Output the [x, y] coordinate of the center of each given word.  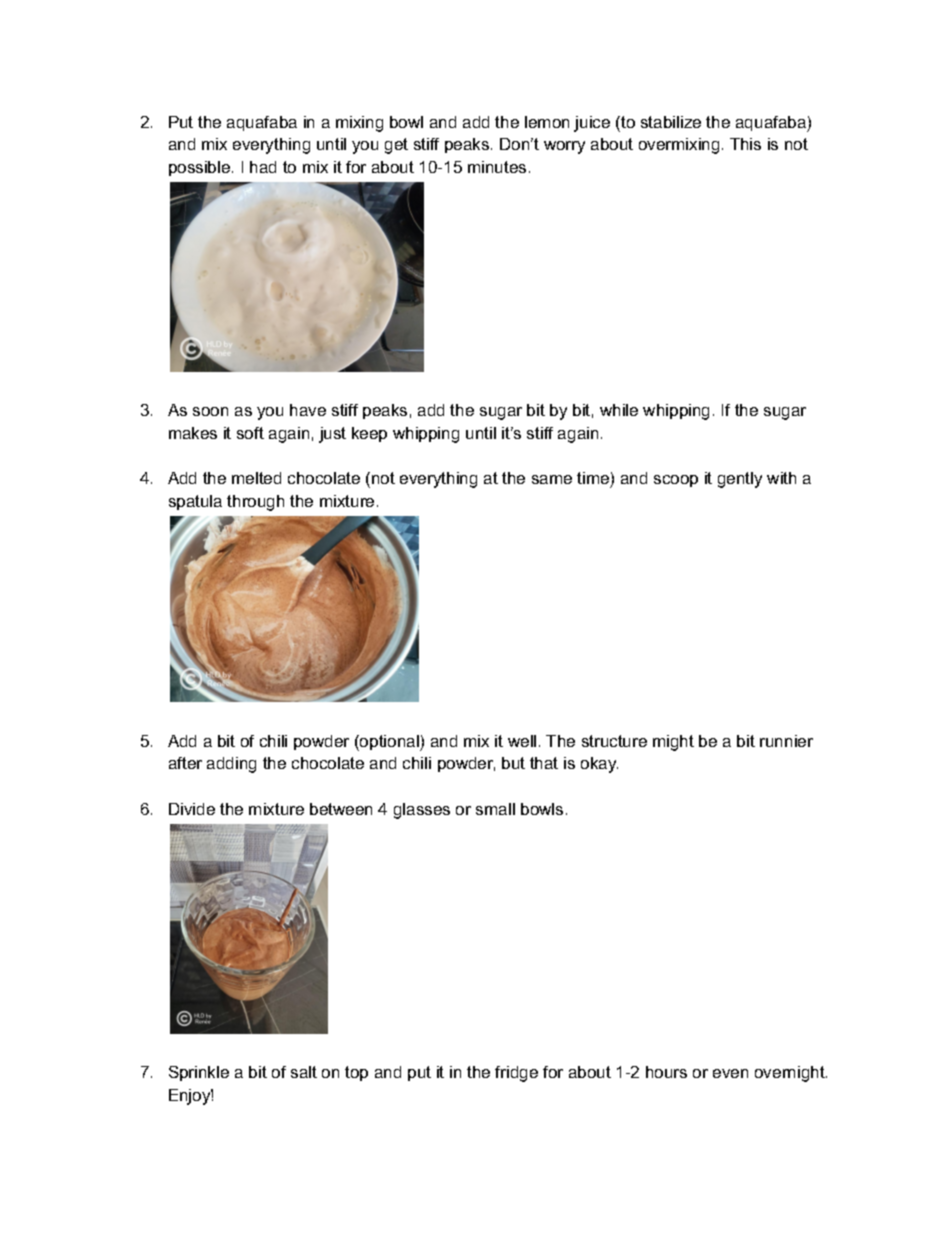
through [255, 503]
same [552, 479]
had [263, 167]
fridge [516, 1074]
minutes [497, 167]
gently [740, 480]
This [745, 144]
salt [304, 1072]
